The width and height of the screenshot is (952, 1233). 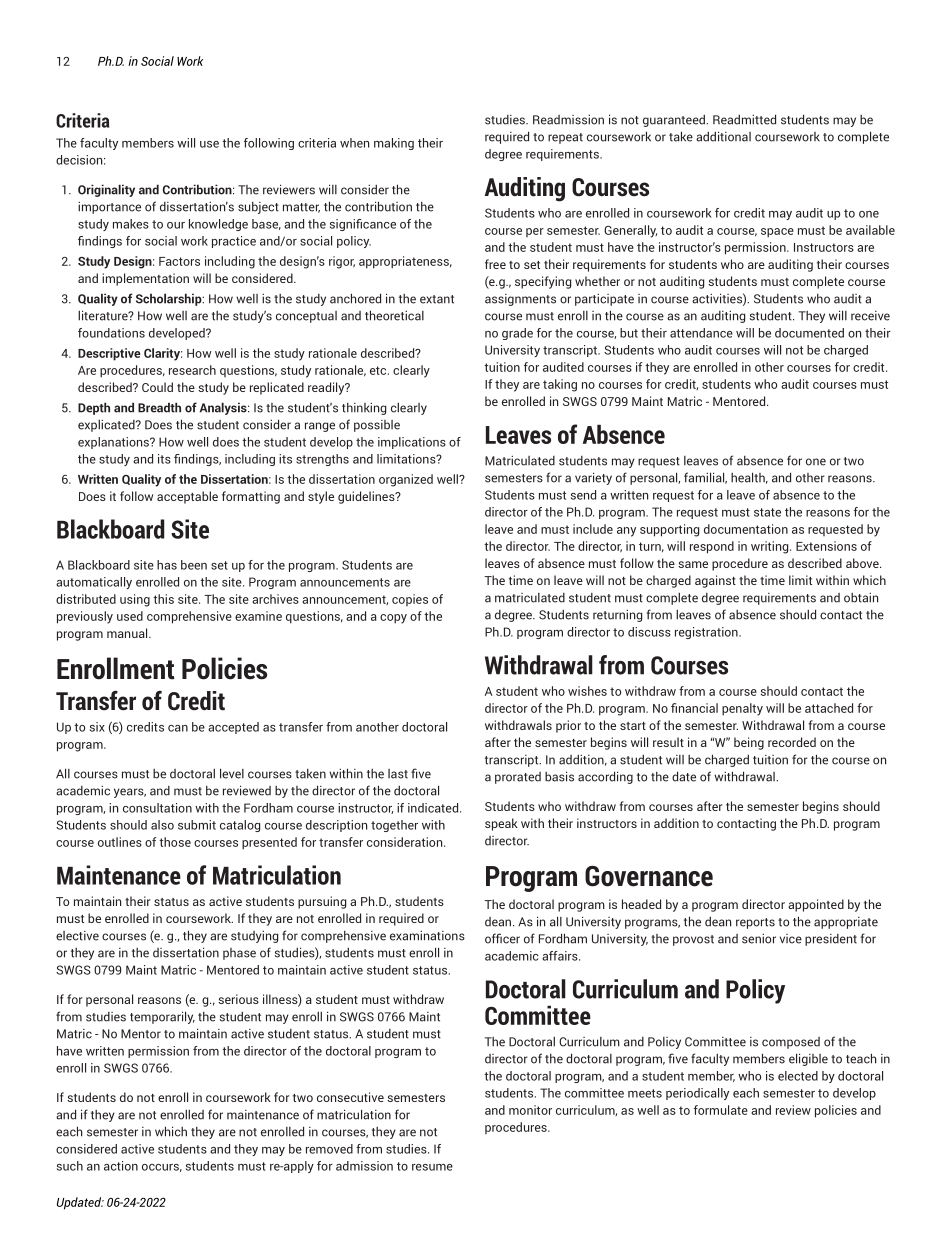 What do you see at coordinates (393, 619) in the screenshot?
I see `copy` at bounding box center [393, 619].
